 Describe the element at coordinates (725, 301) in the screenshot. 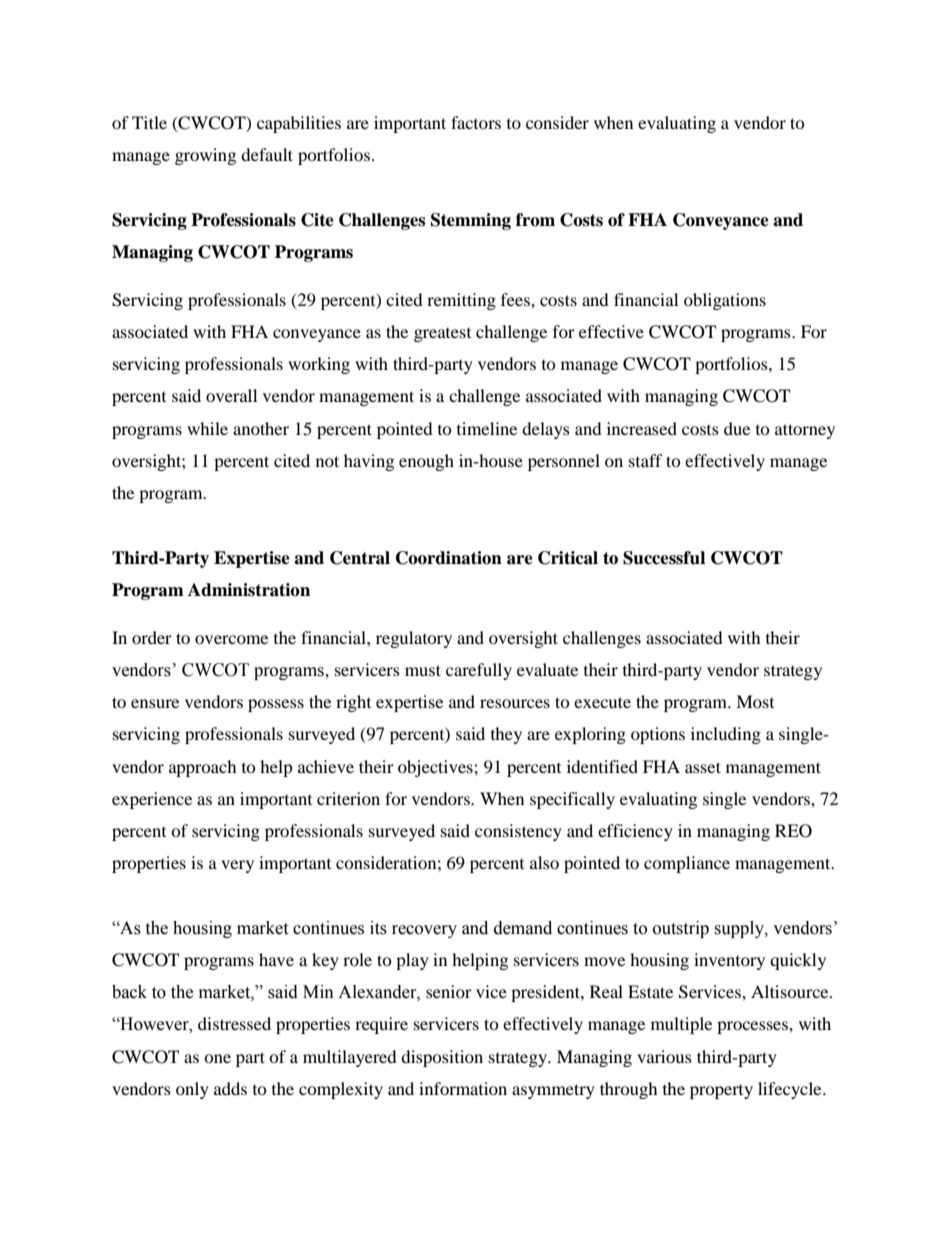

I see `obligations` at that location.
